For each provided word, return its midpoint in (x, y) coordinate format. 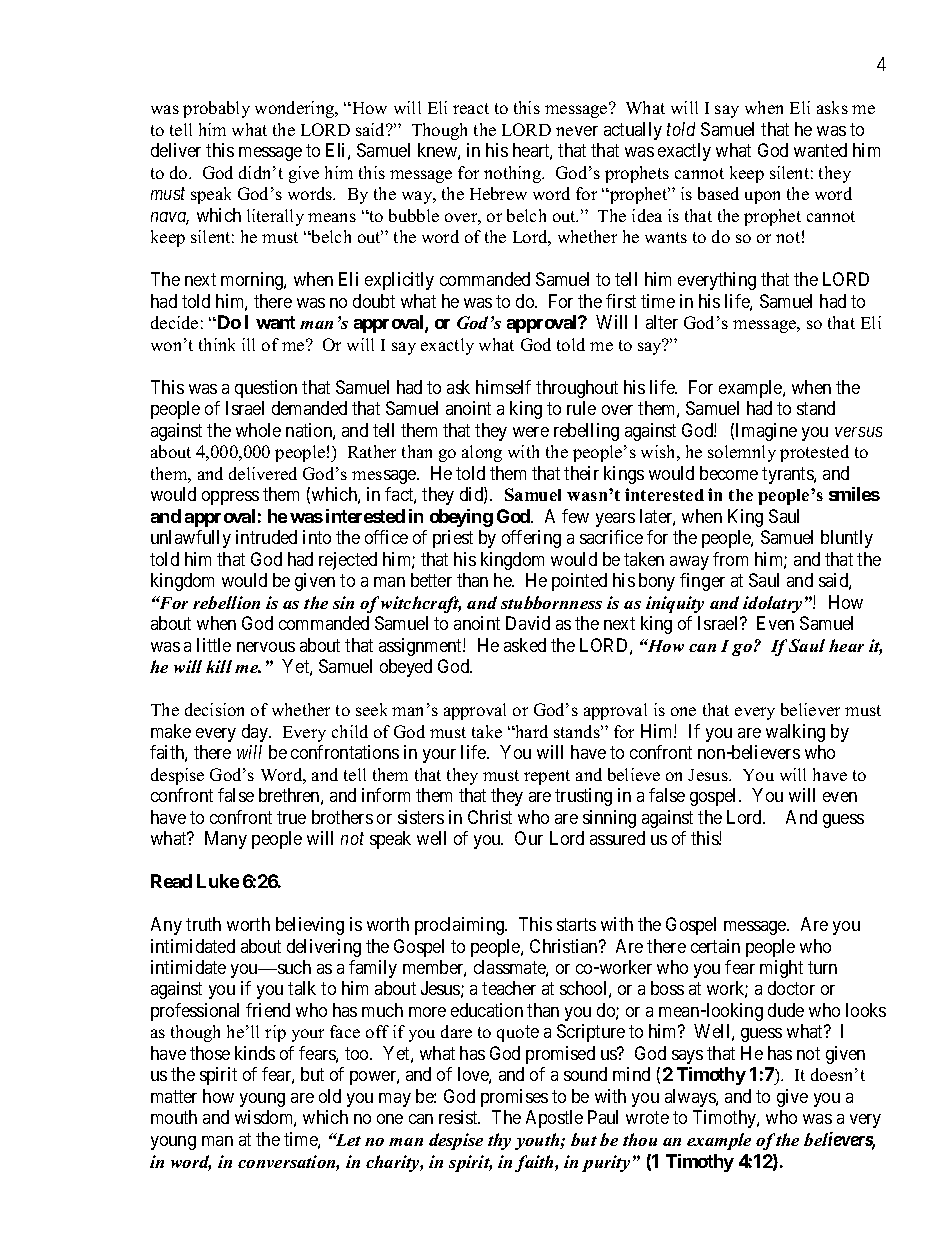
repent (547, 777)
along (482, 453)
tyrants (788, 475)
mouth (174, 1117)
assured (617, 838)
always (691, 1098)
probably (216, 109)
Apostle (554, 1119)
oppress (230, 498)
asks (832, 107)
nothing (514, 174)
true (291, 817)
